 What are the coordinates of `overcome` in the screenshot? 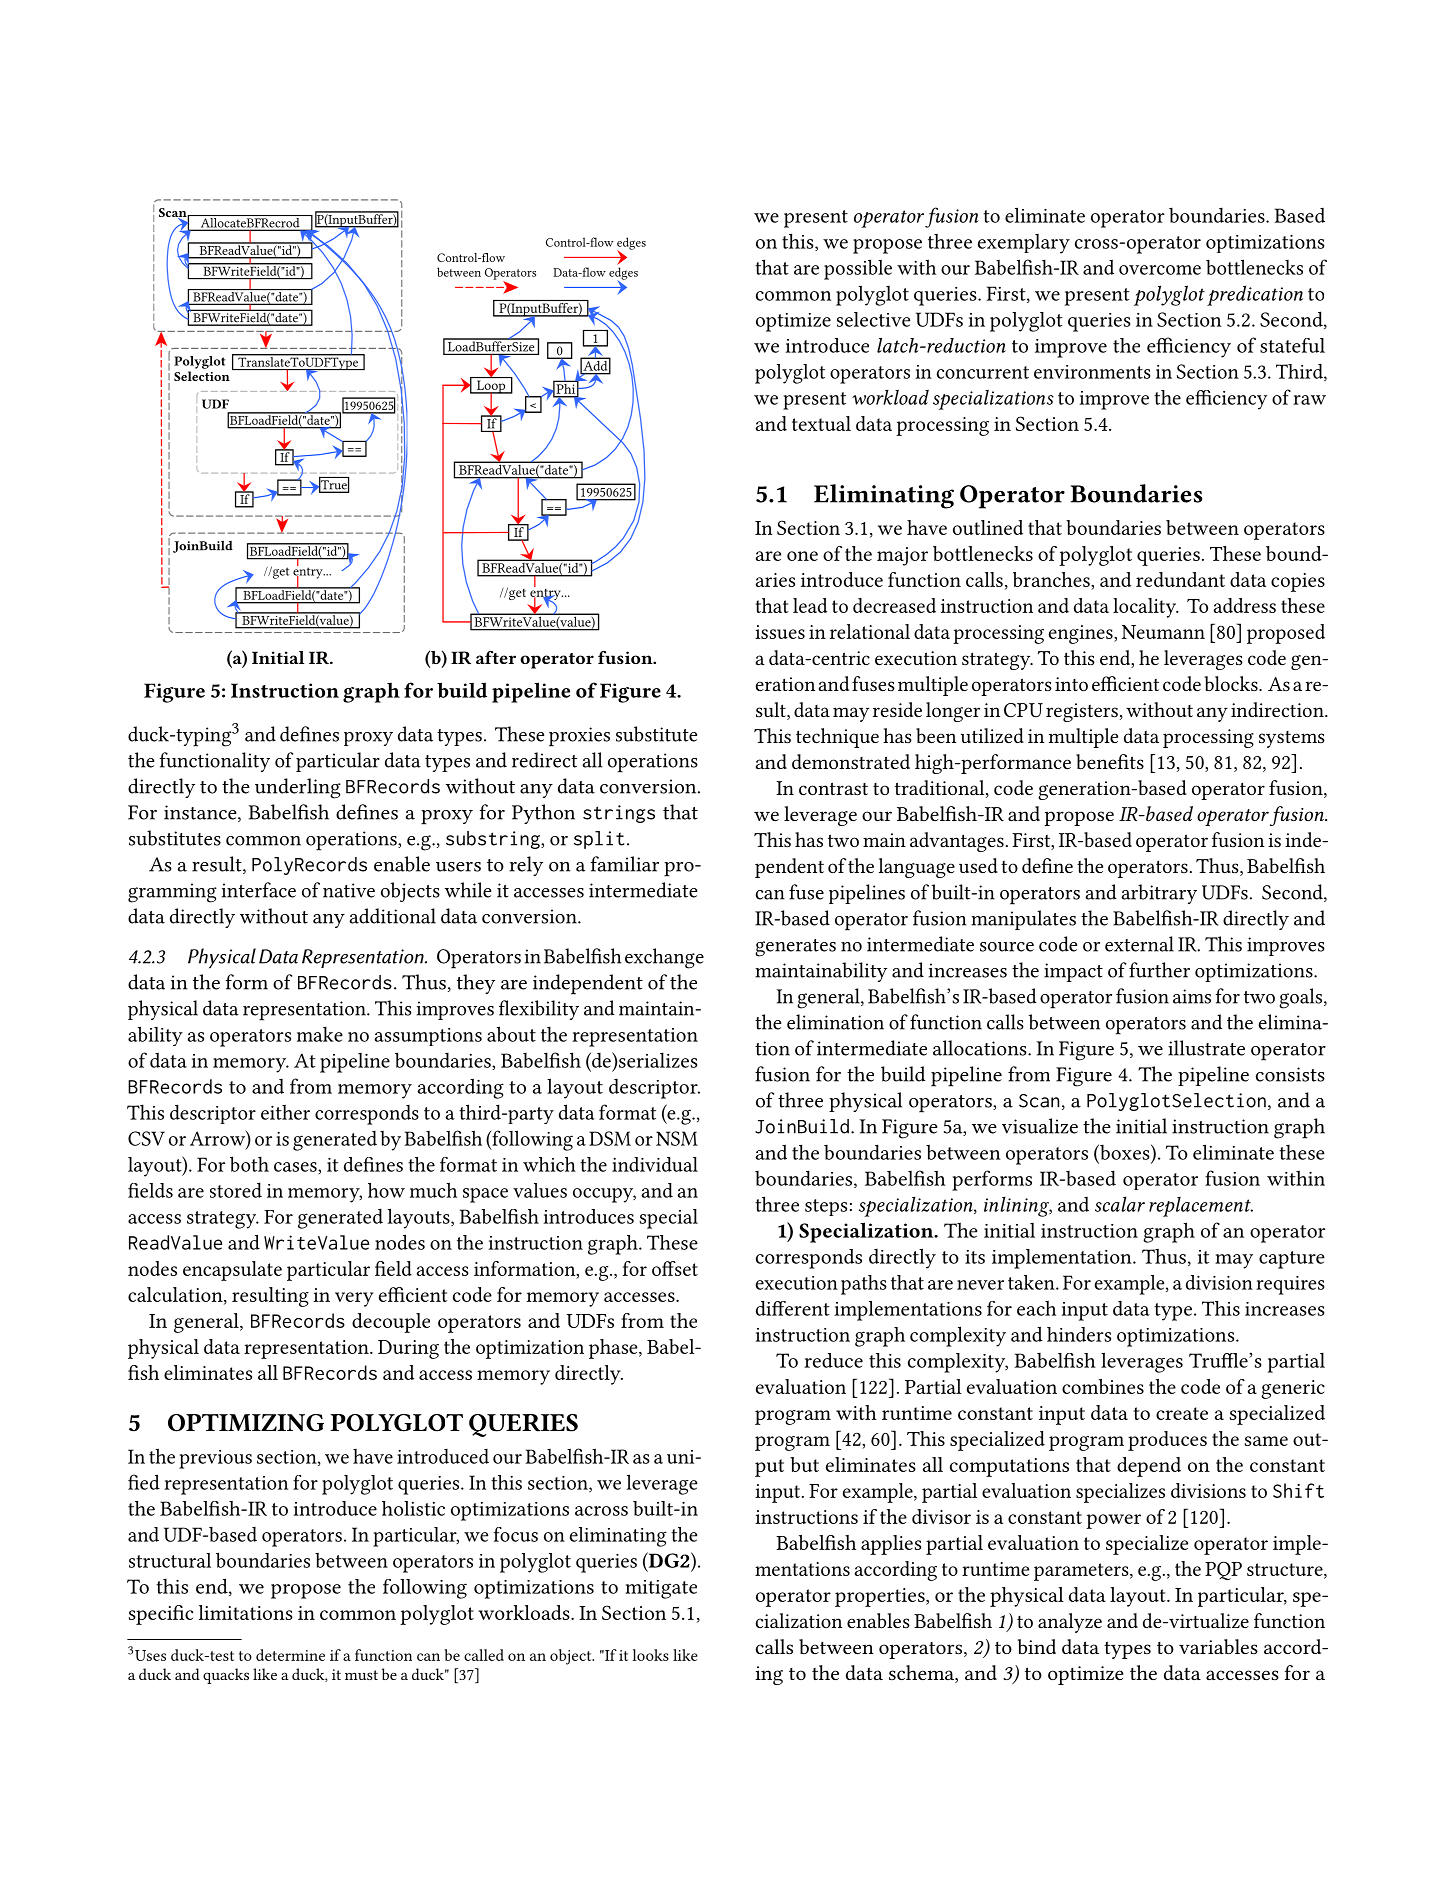 It's located at (1160, 270).
